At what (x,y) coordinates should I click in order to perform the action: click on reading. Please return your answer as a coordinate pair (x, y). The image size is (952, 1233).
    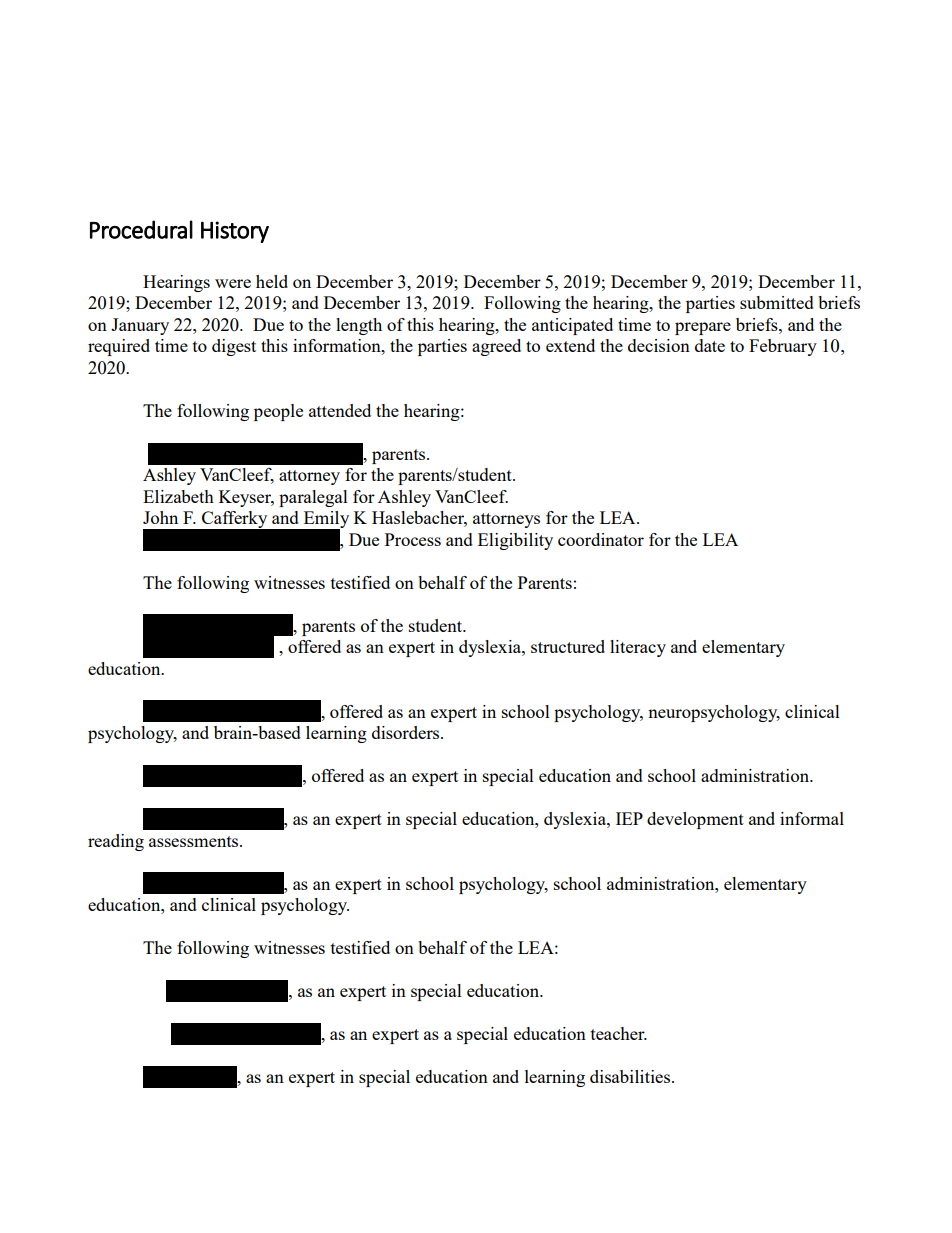
    Looking at the image, I should click on (116, 842).
